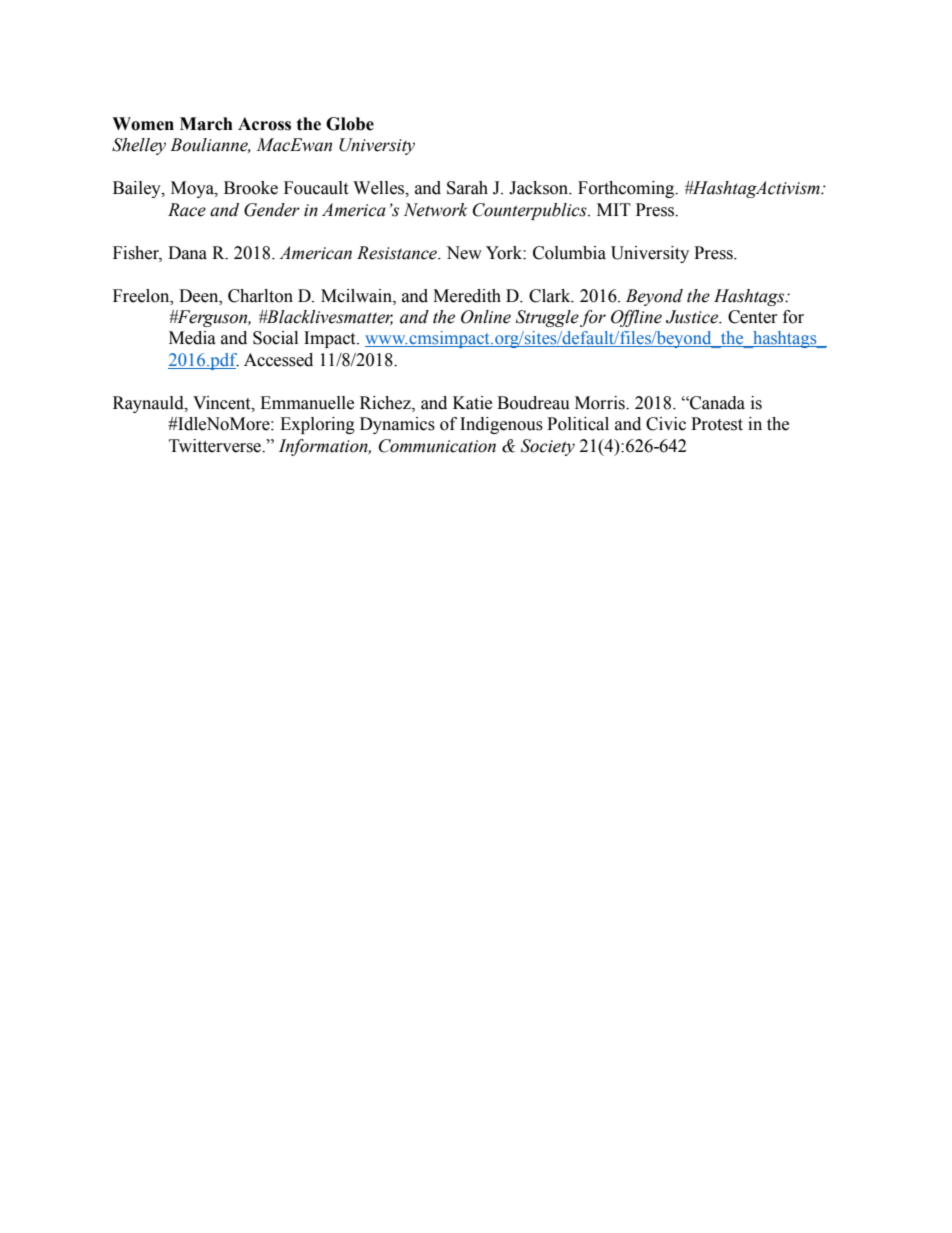  What do you see at coordinates (627, 189) in the screenshot?
I see `Forthcoming` at bounding box center [627, 189].
